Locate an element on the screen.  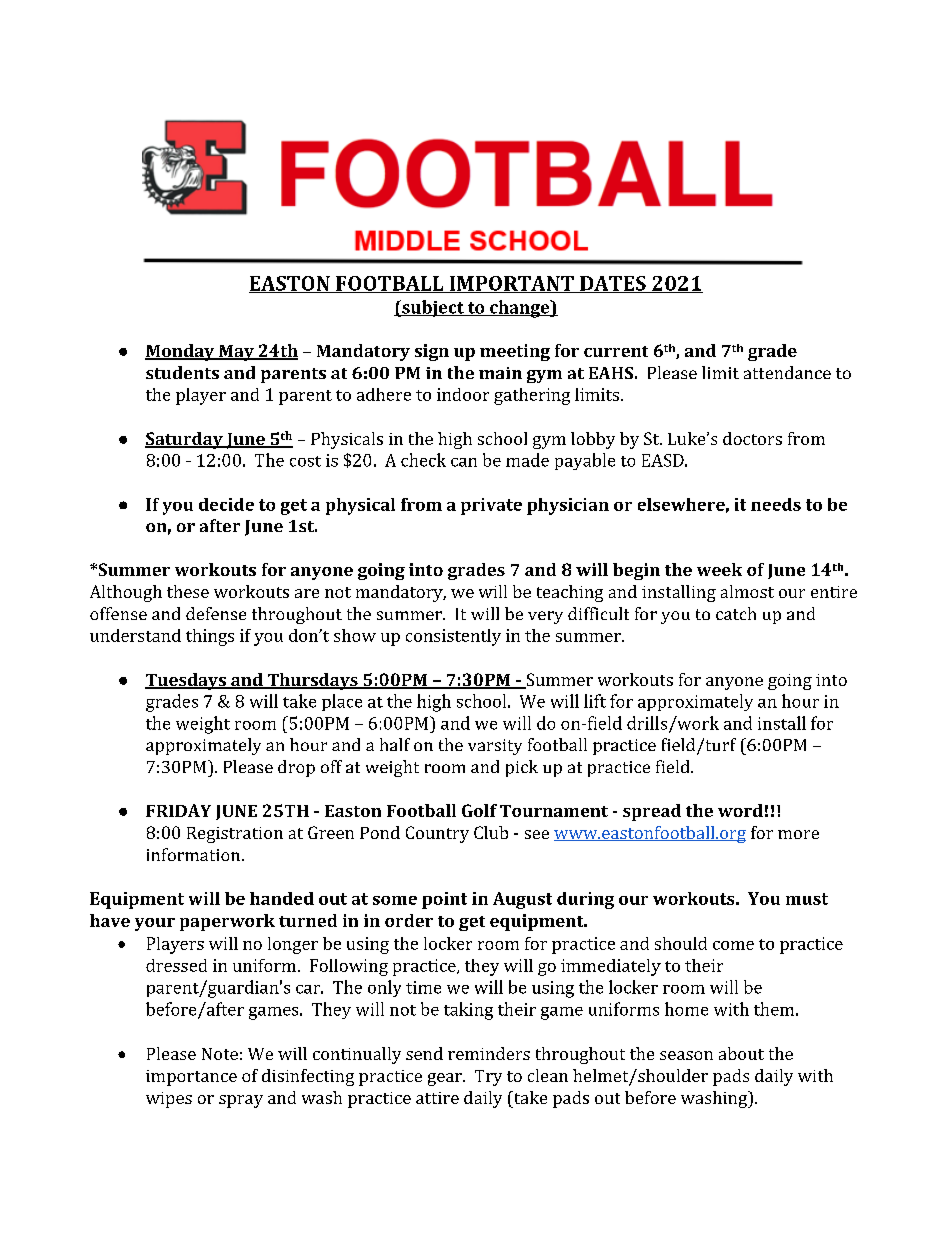
Tuesdays is located at coordinates (186, 681).
